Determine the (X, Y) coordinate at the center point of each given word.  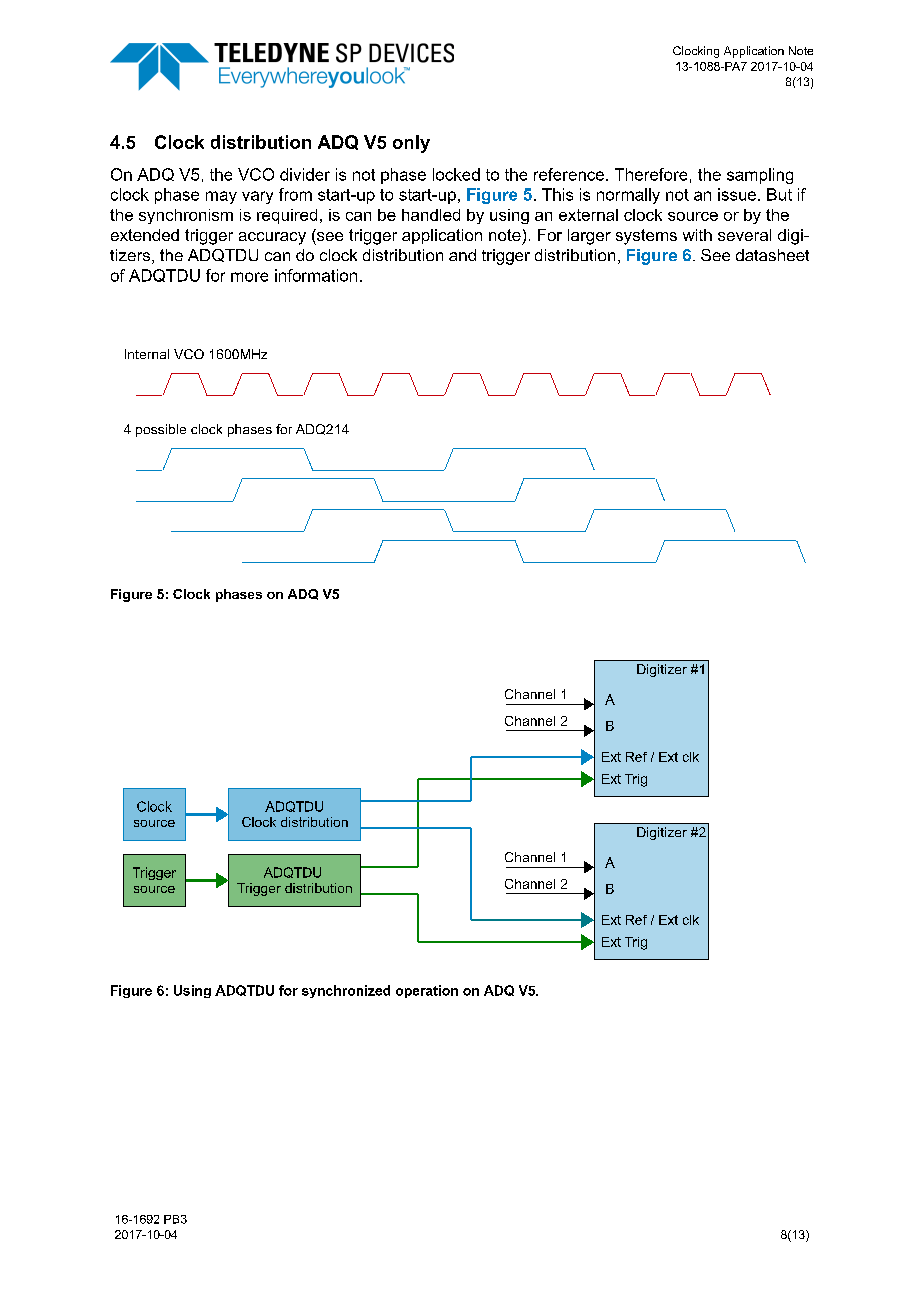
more (249, 277)
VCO (256, 174)
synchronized (346, 991)
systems (646, 237)
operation (427, 991)
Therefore (651, 174)
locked (456, 174)
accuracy (272, 238)
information (316, 275)
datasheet (772, 255)
